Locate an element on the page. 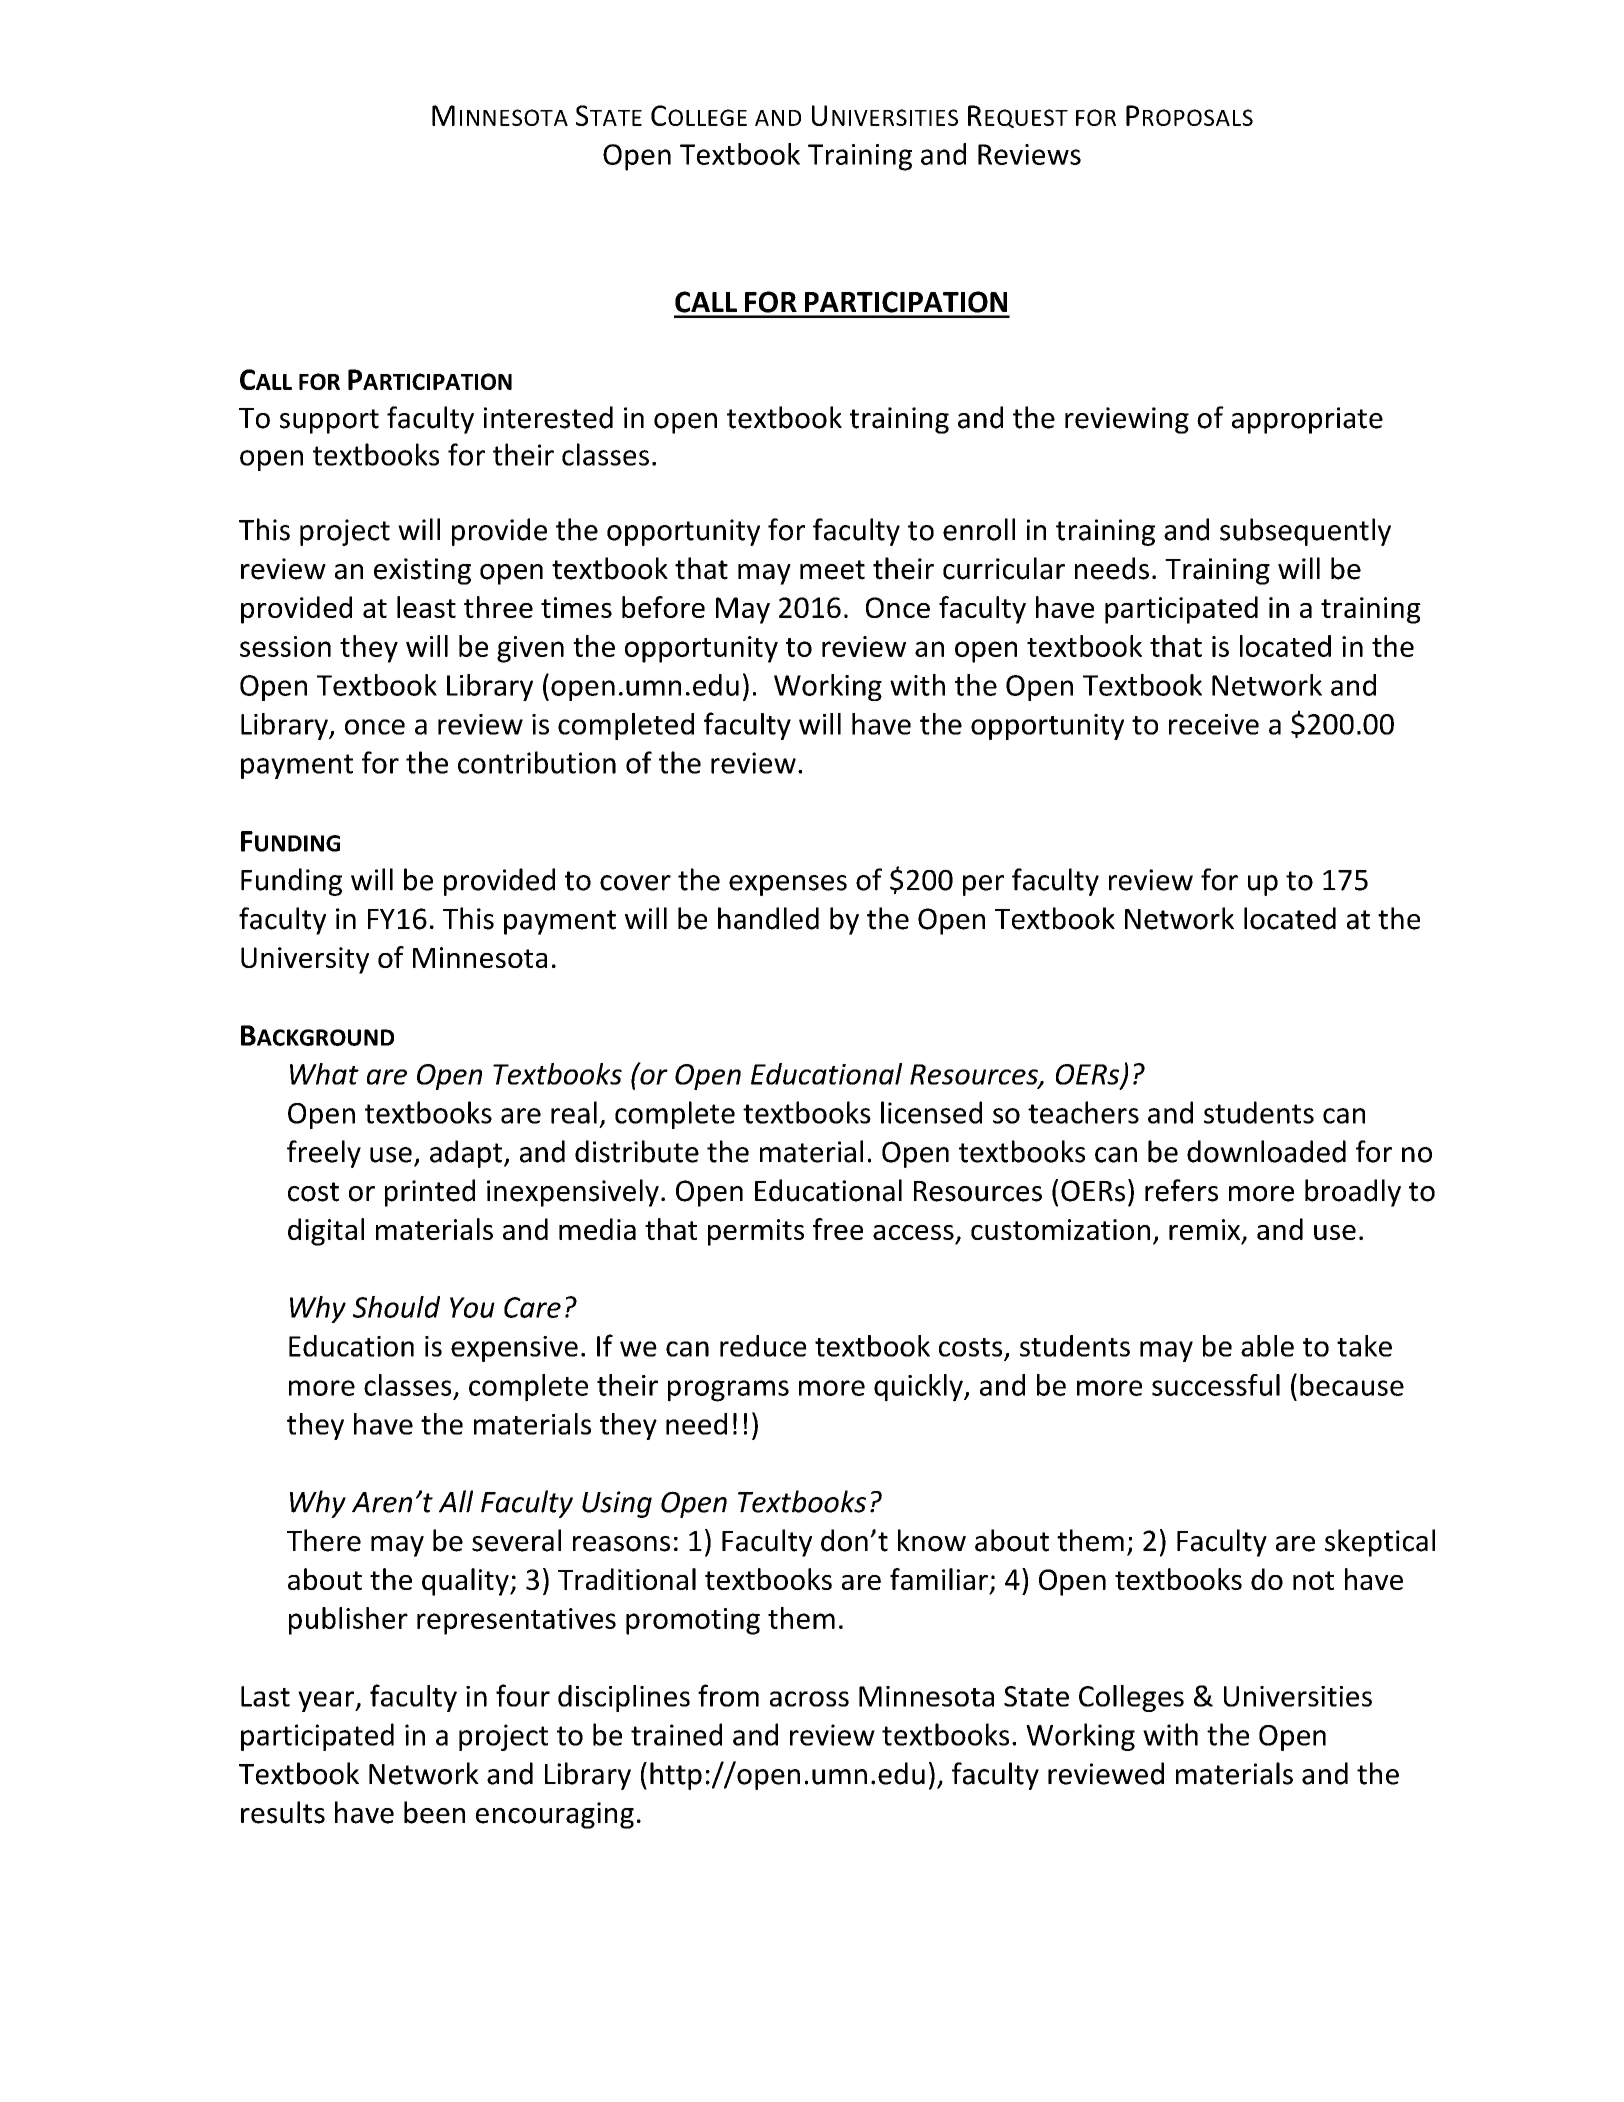  adapt is located at coordinates (466, 1154).
